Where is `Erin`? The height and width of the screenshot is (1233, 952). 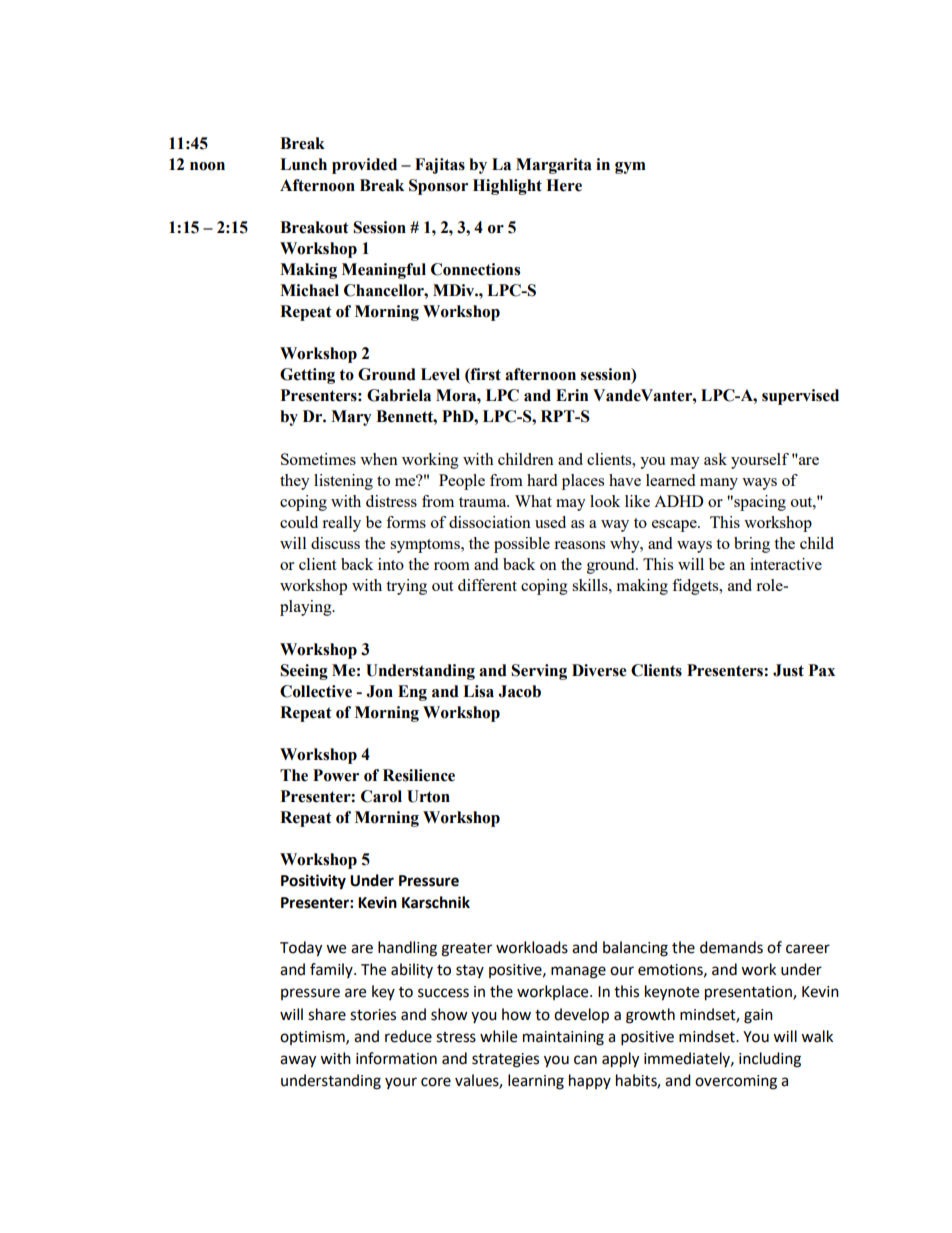
Erin is located at coordinates (572, 395).
